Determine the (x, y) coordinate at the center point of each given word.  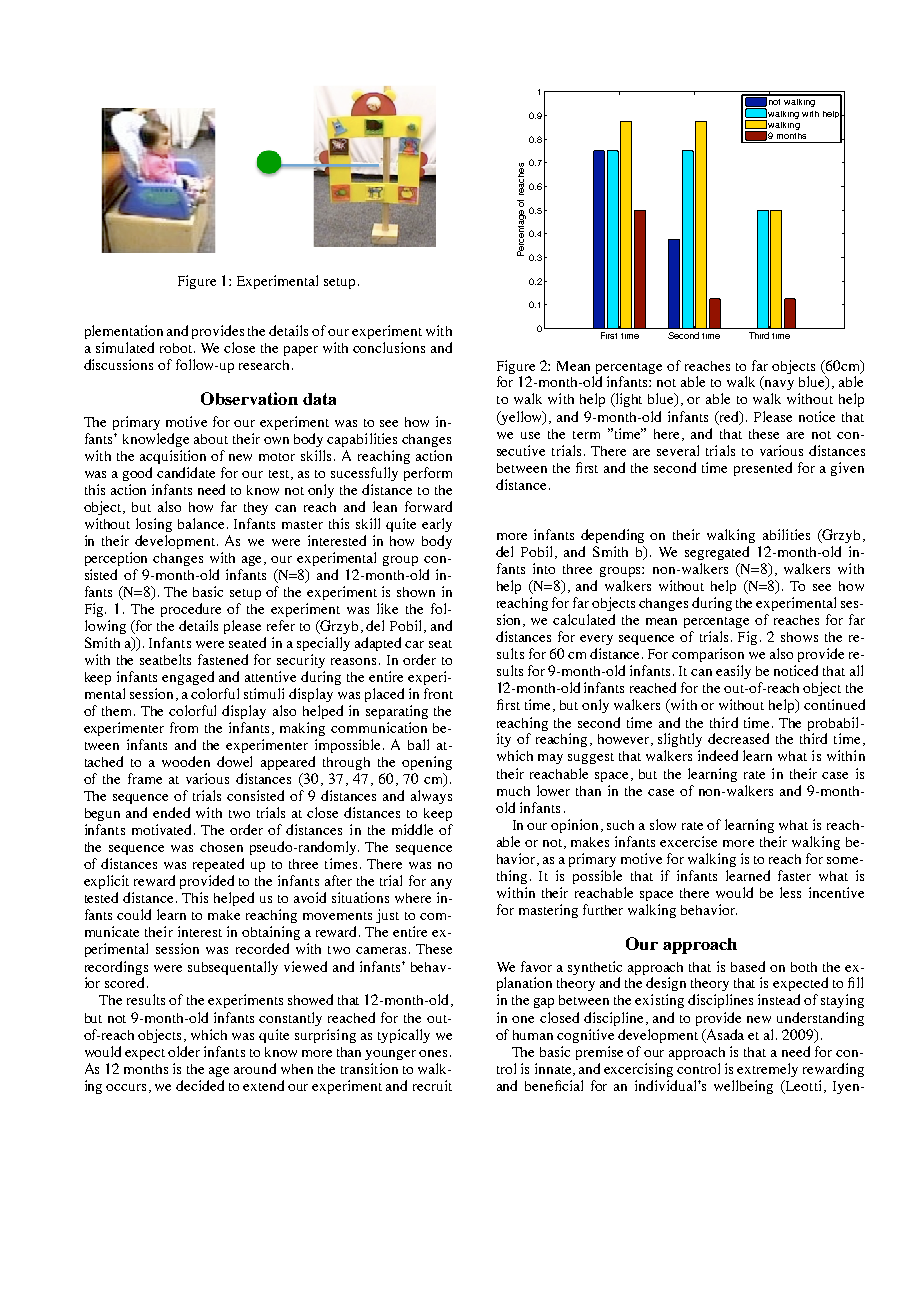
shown (416, 592)
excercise (688, 841)
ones (433, 1053)
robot (176, 348)
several (678, 450)
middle (412, 829)
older (184, 1051)
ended (171, 812)
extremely (767, 1070)
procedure (191, 610)
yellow (522, 418)
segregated (717, 553)
